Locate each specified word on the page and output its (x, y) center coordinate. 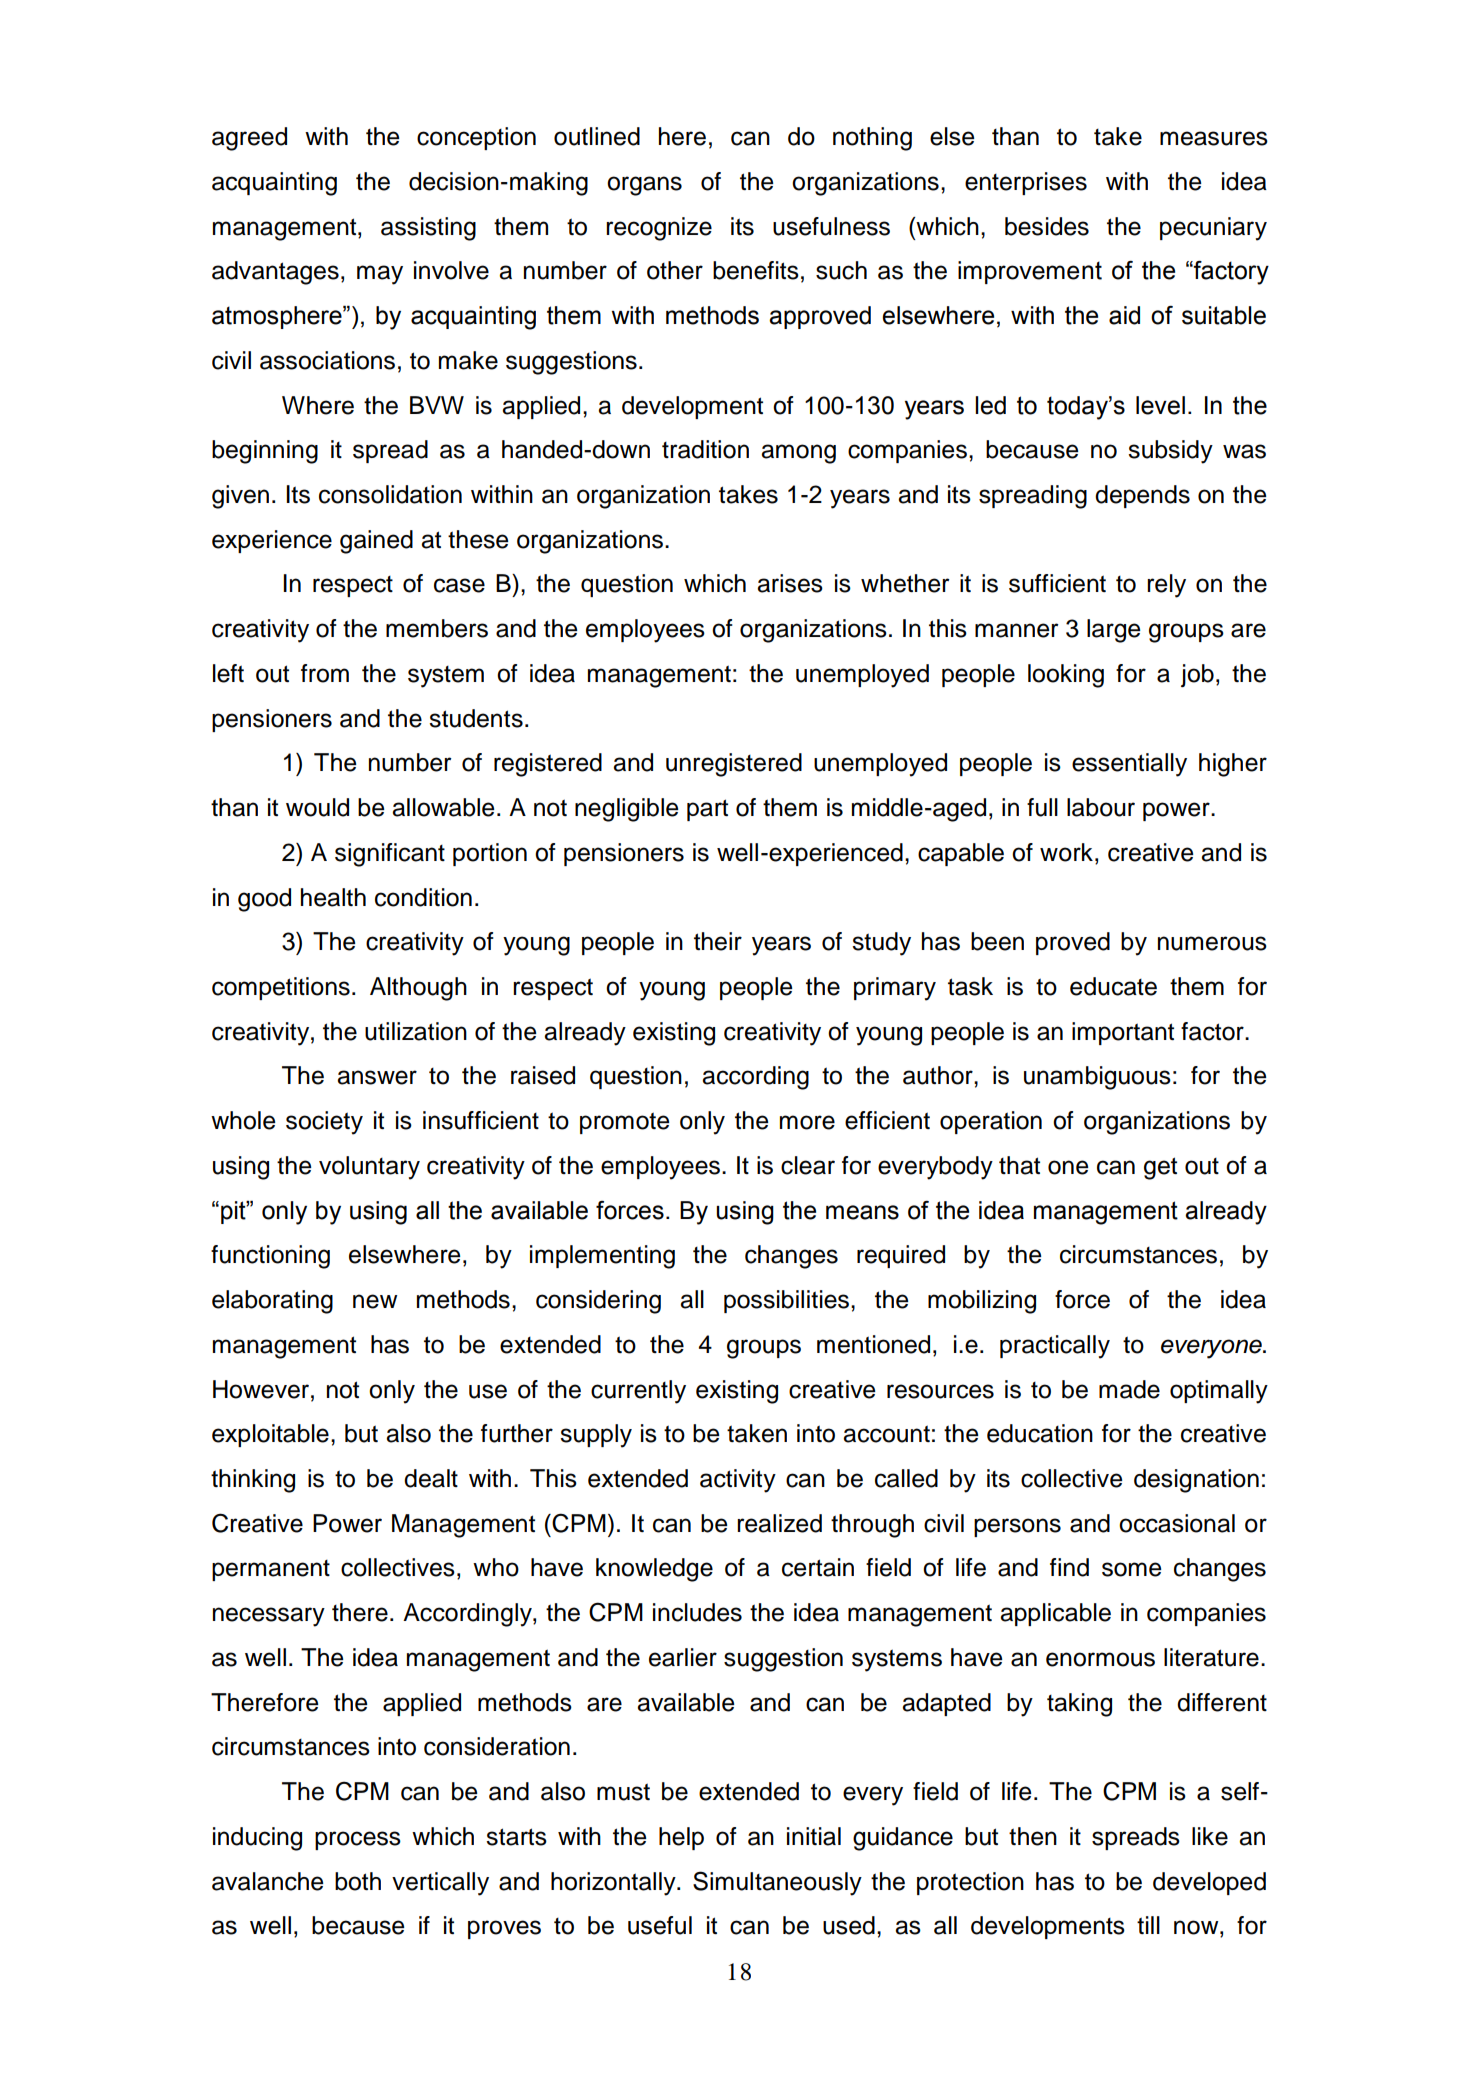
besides (1047, 226)
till (1148, 1925)
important (1123, 1033)
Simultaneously (777, 1883)
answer (377, 1077)
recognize (659, 229)
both (358, 1881)
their (718, 941)
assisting (428, 229)
